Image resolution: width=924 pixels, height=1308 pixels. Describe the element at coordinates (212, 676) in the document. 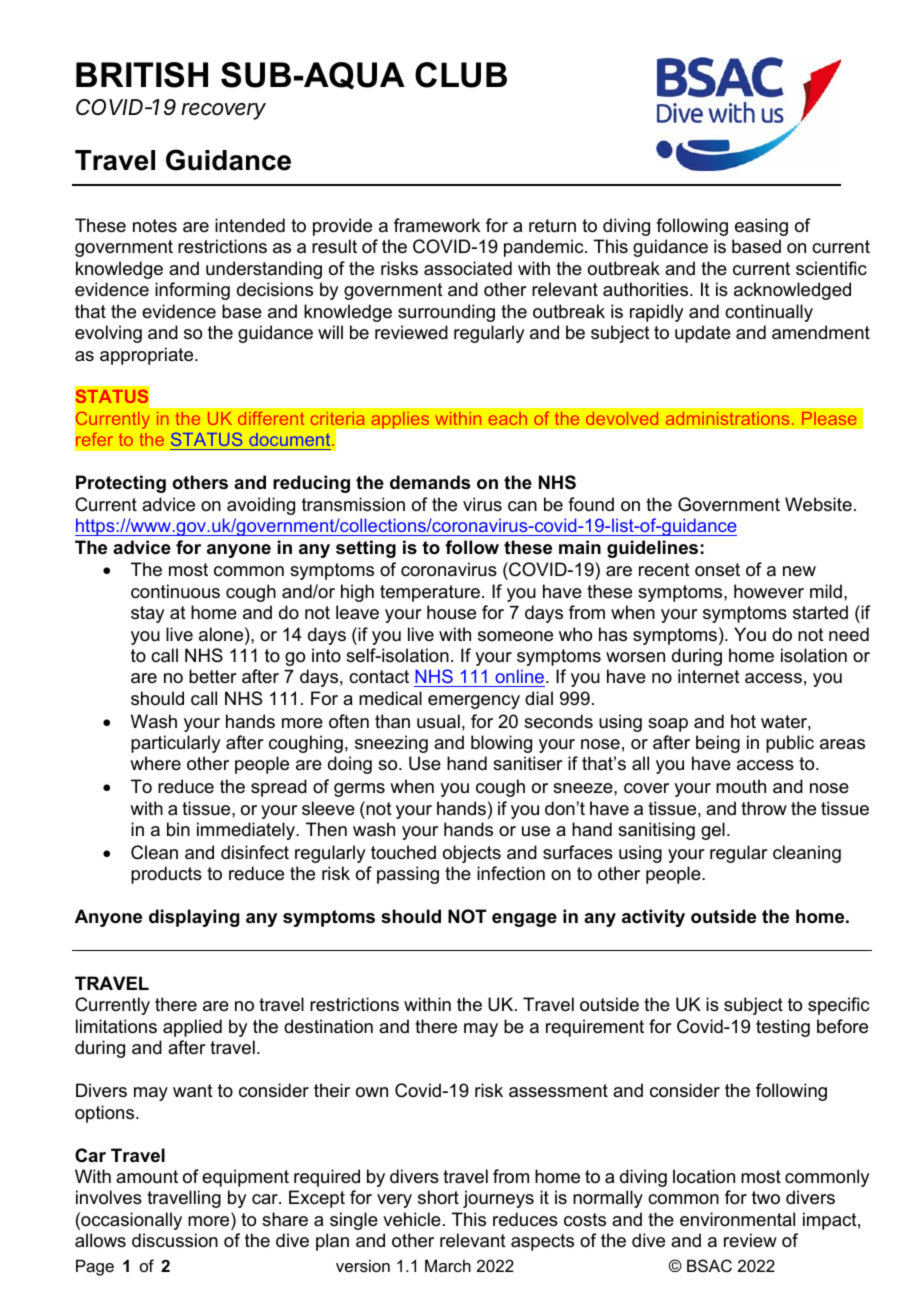

I see `better` at that location.
